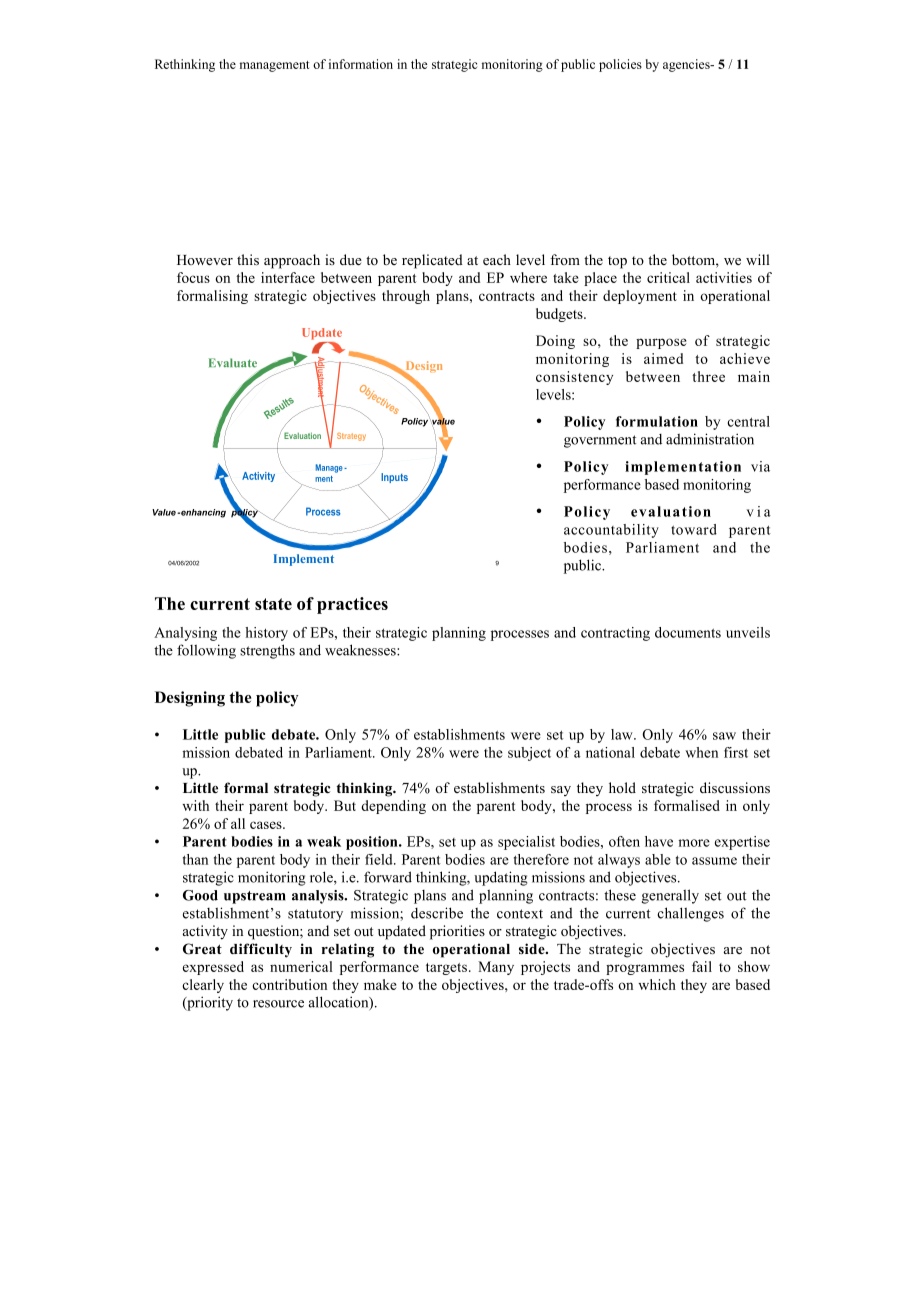 The image size is (924, 1308). Describe the element at coordinates (233, 363) in the screenshot. I see `Evaluate` at that location.
